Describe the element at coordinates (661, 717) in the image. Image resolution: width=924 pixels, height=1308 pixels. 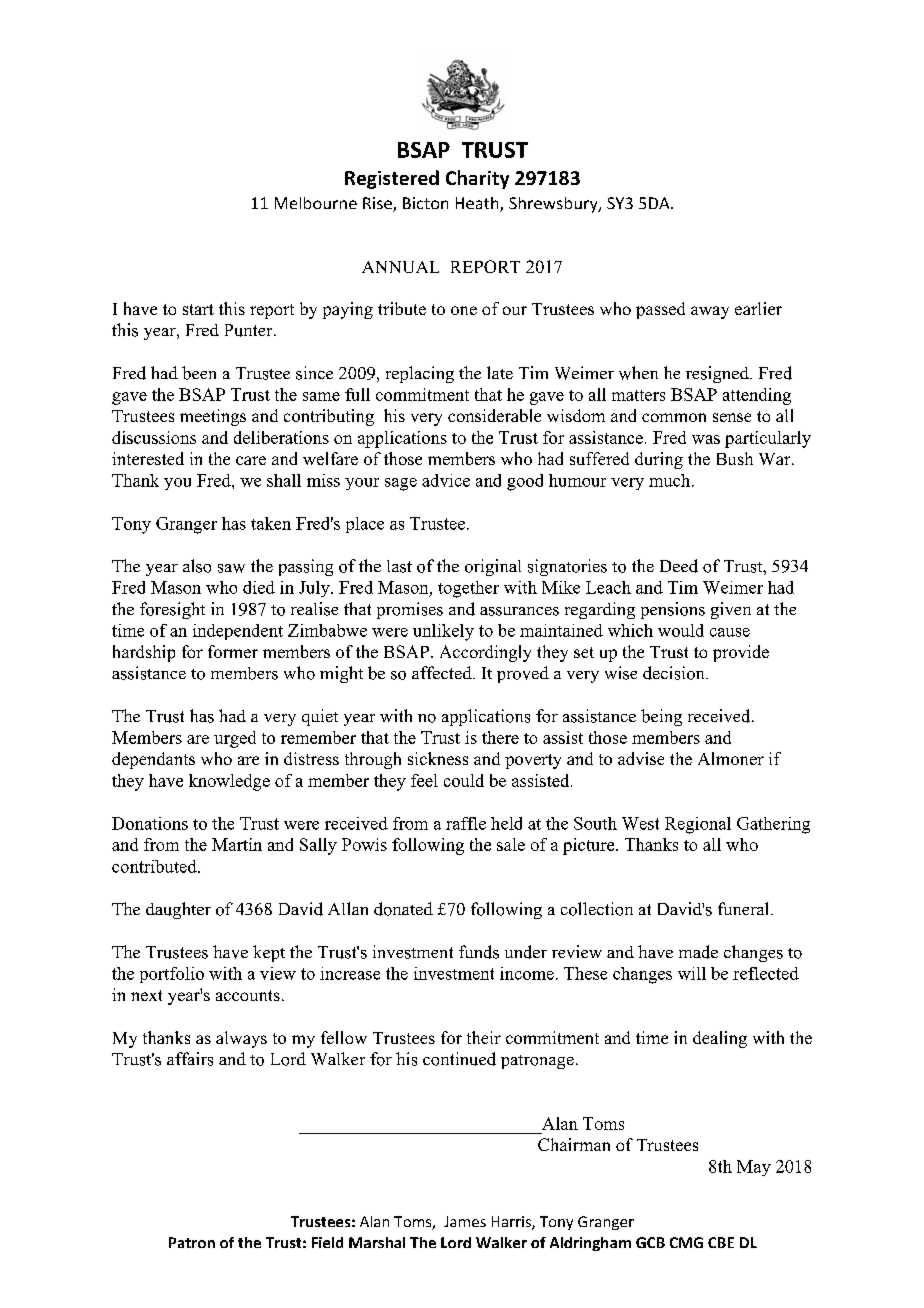
I see `being` at that location.
